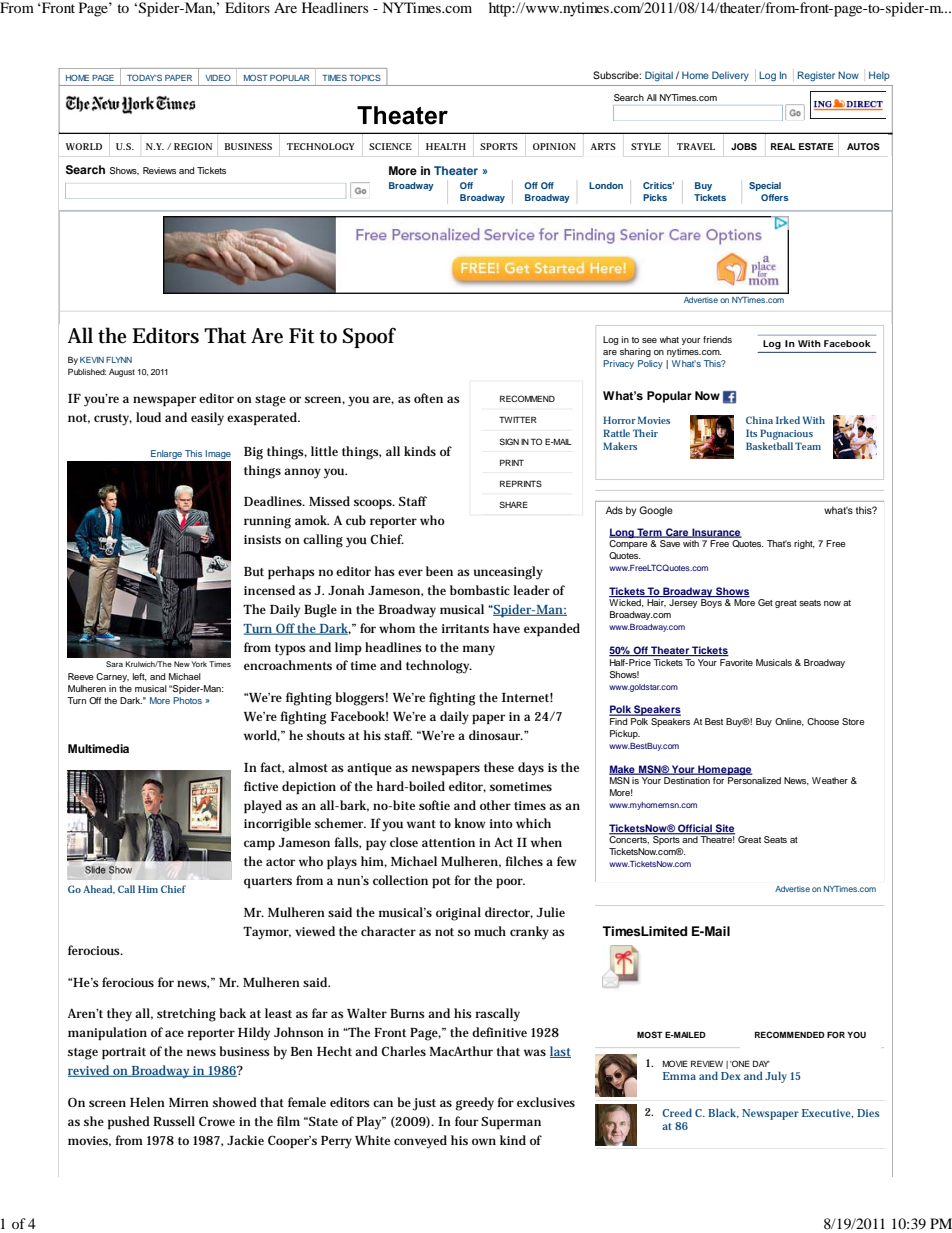 The width and height of the page is (952, 1233). I want to click on often, so click(428, 398).
